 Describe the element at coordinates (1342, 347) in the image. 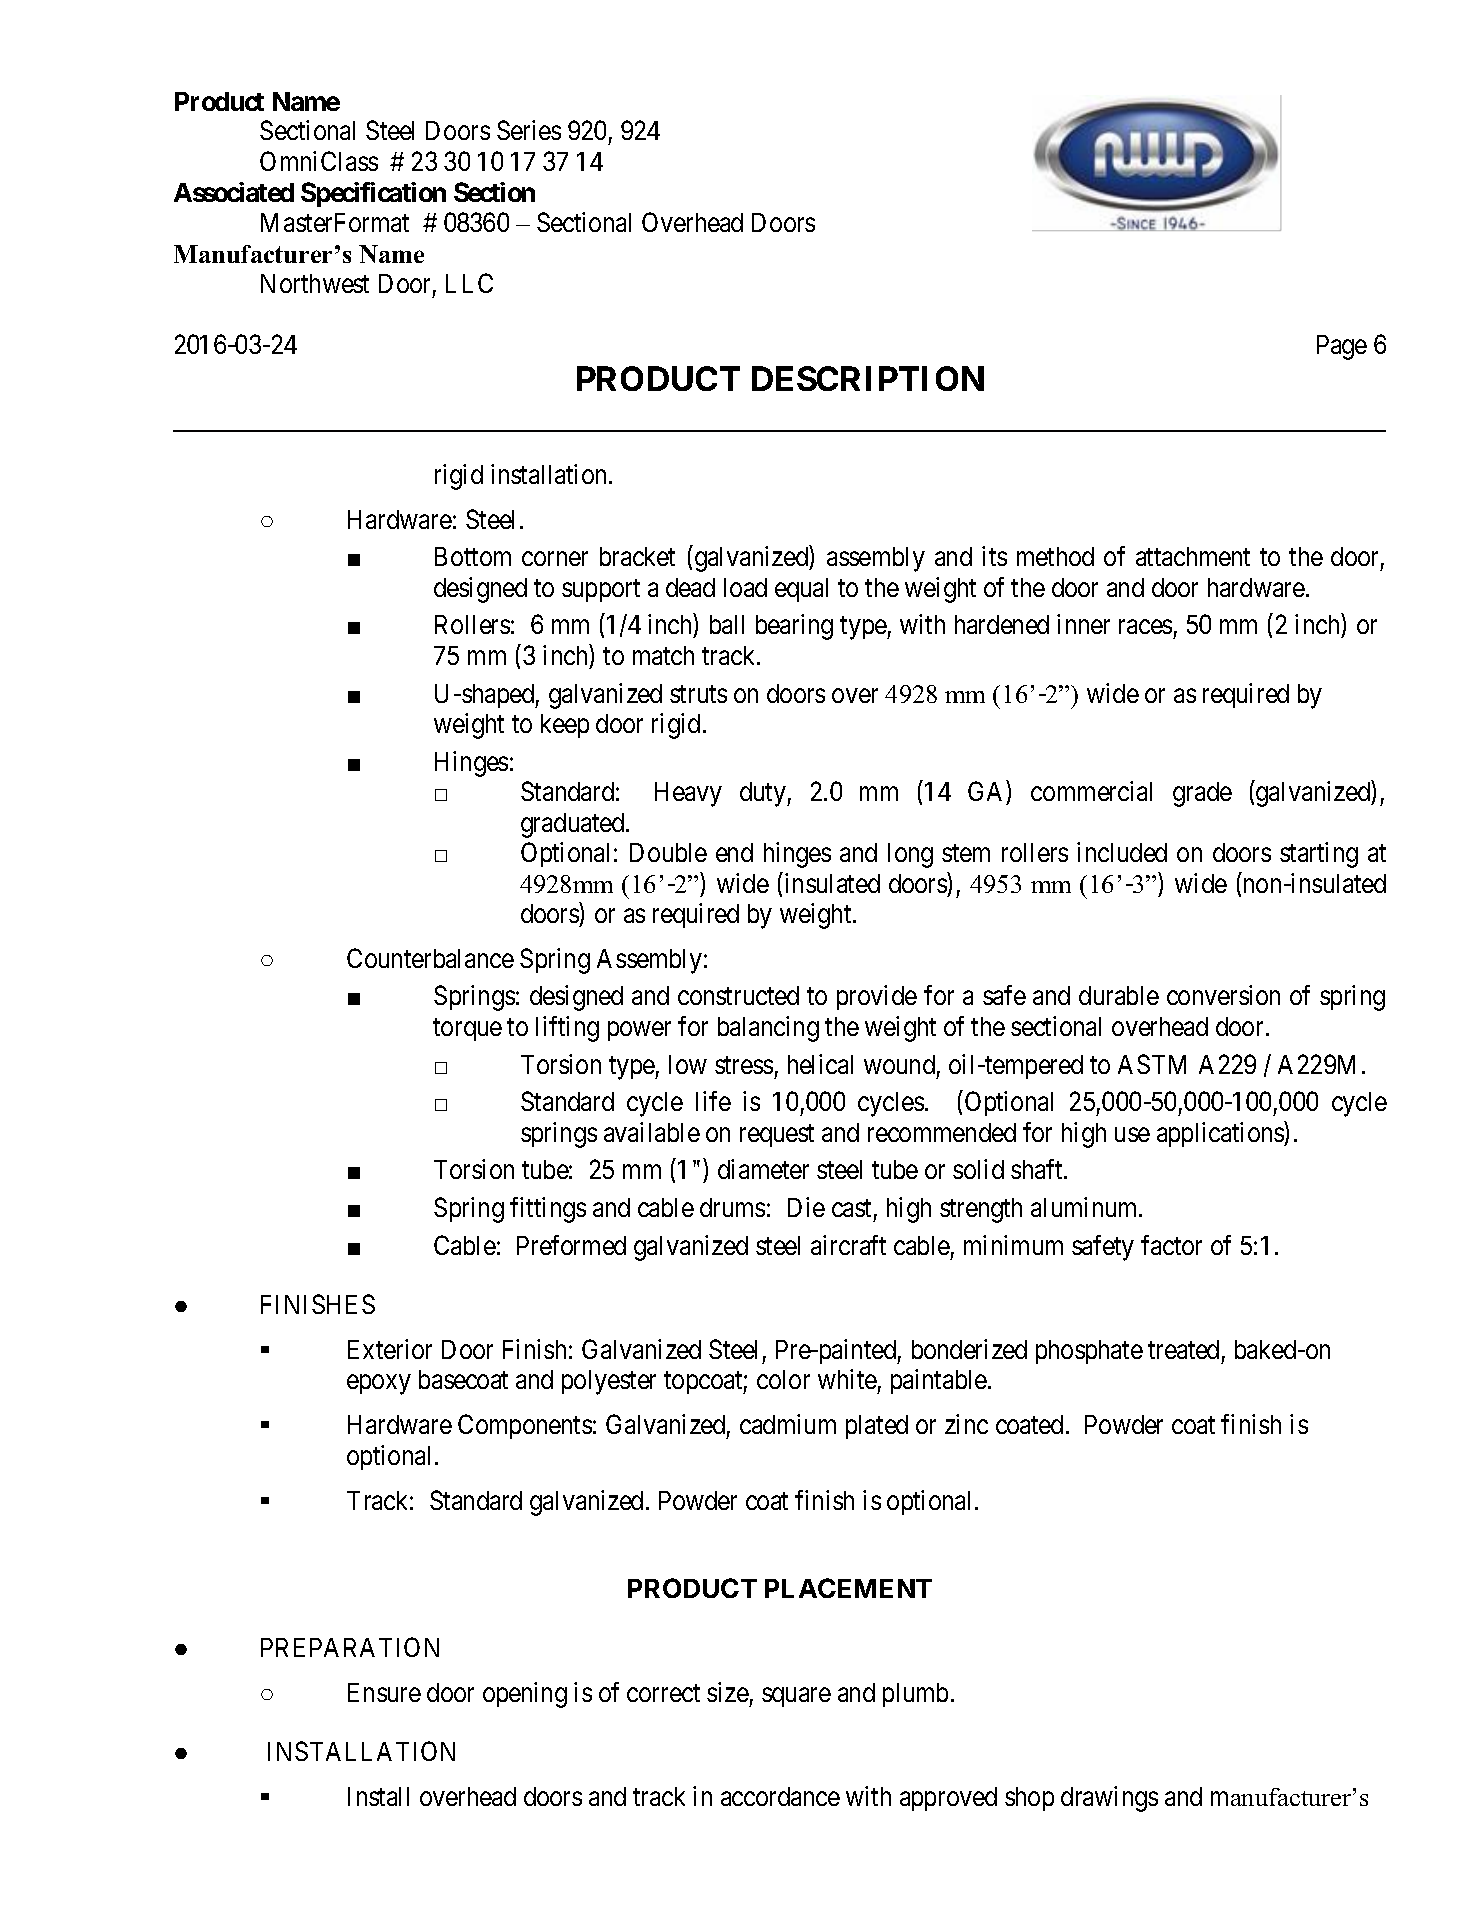

I see `Page` at that location.
